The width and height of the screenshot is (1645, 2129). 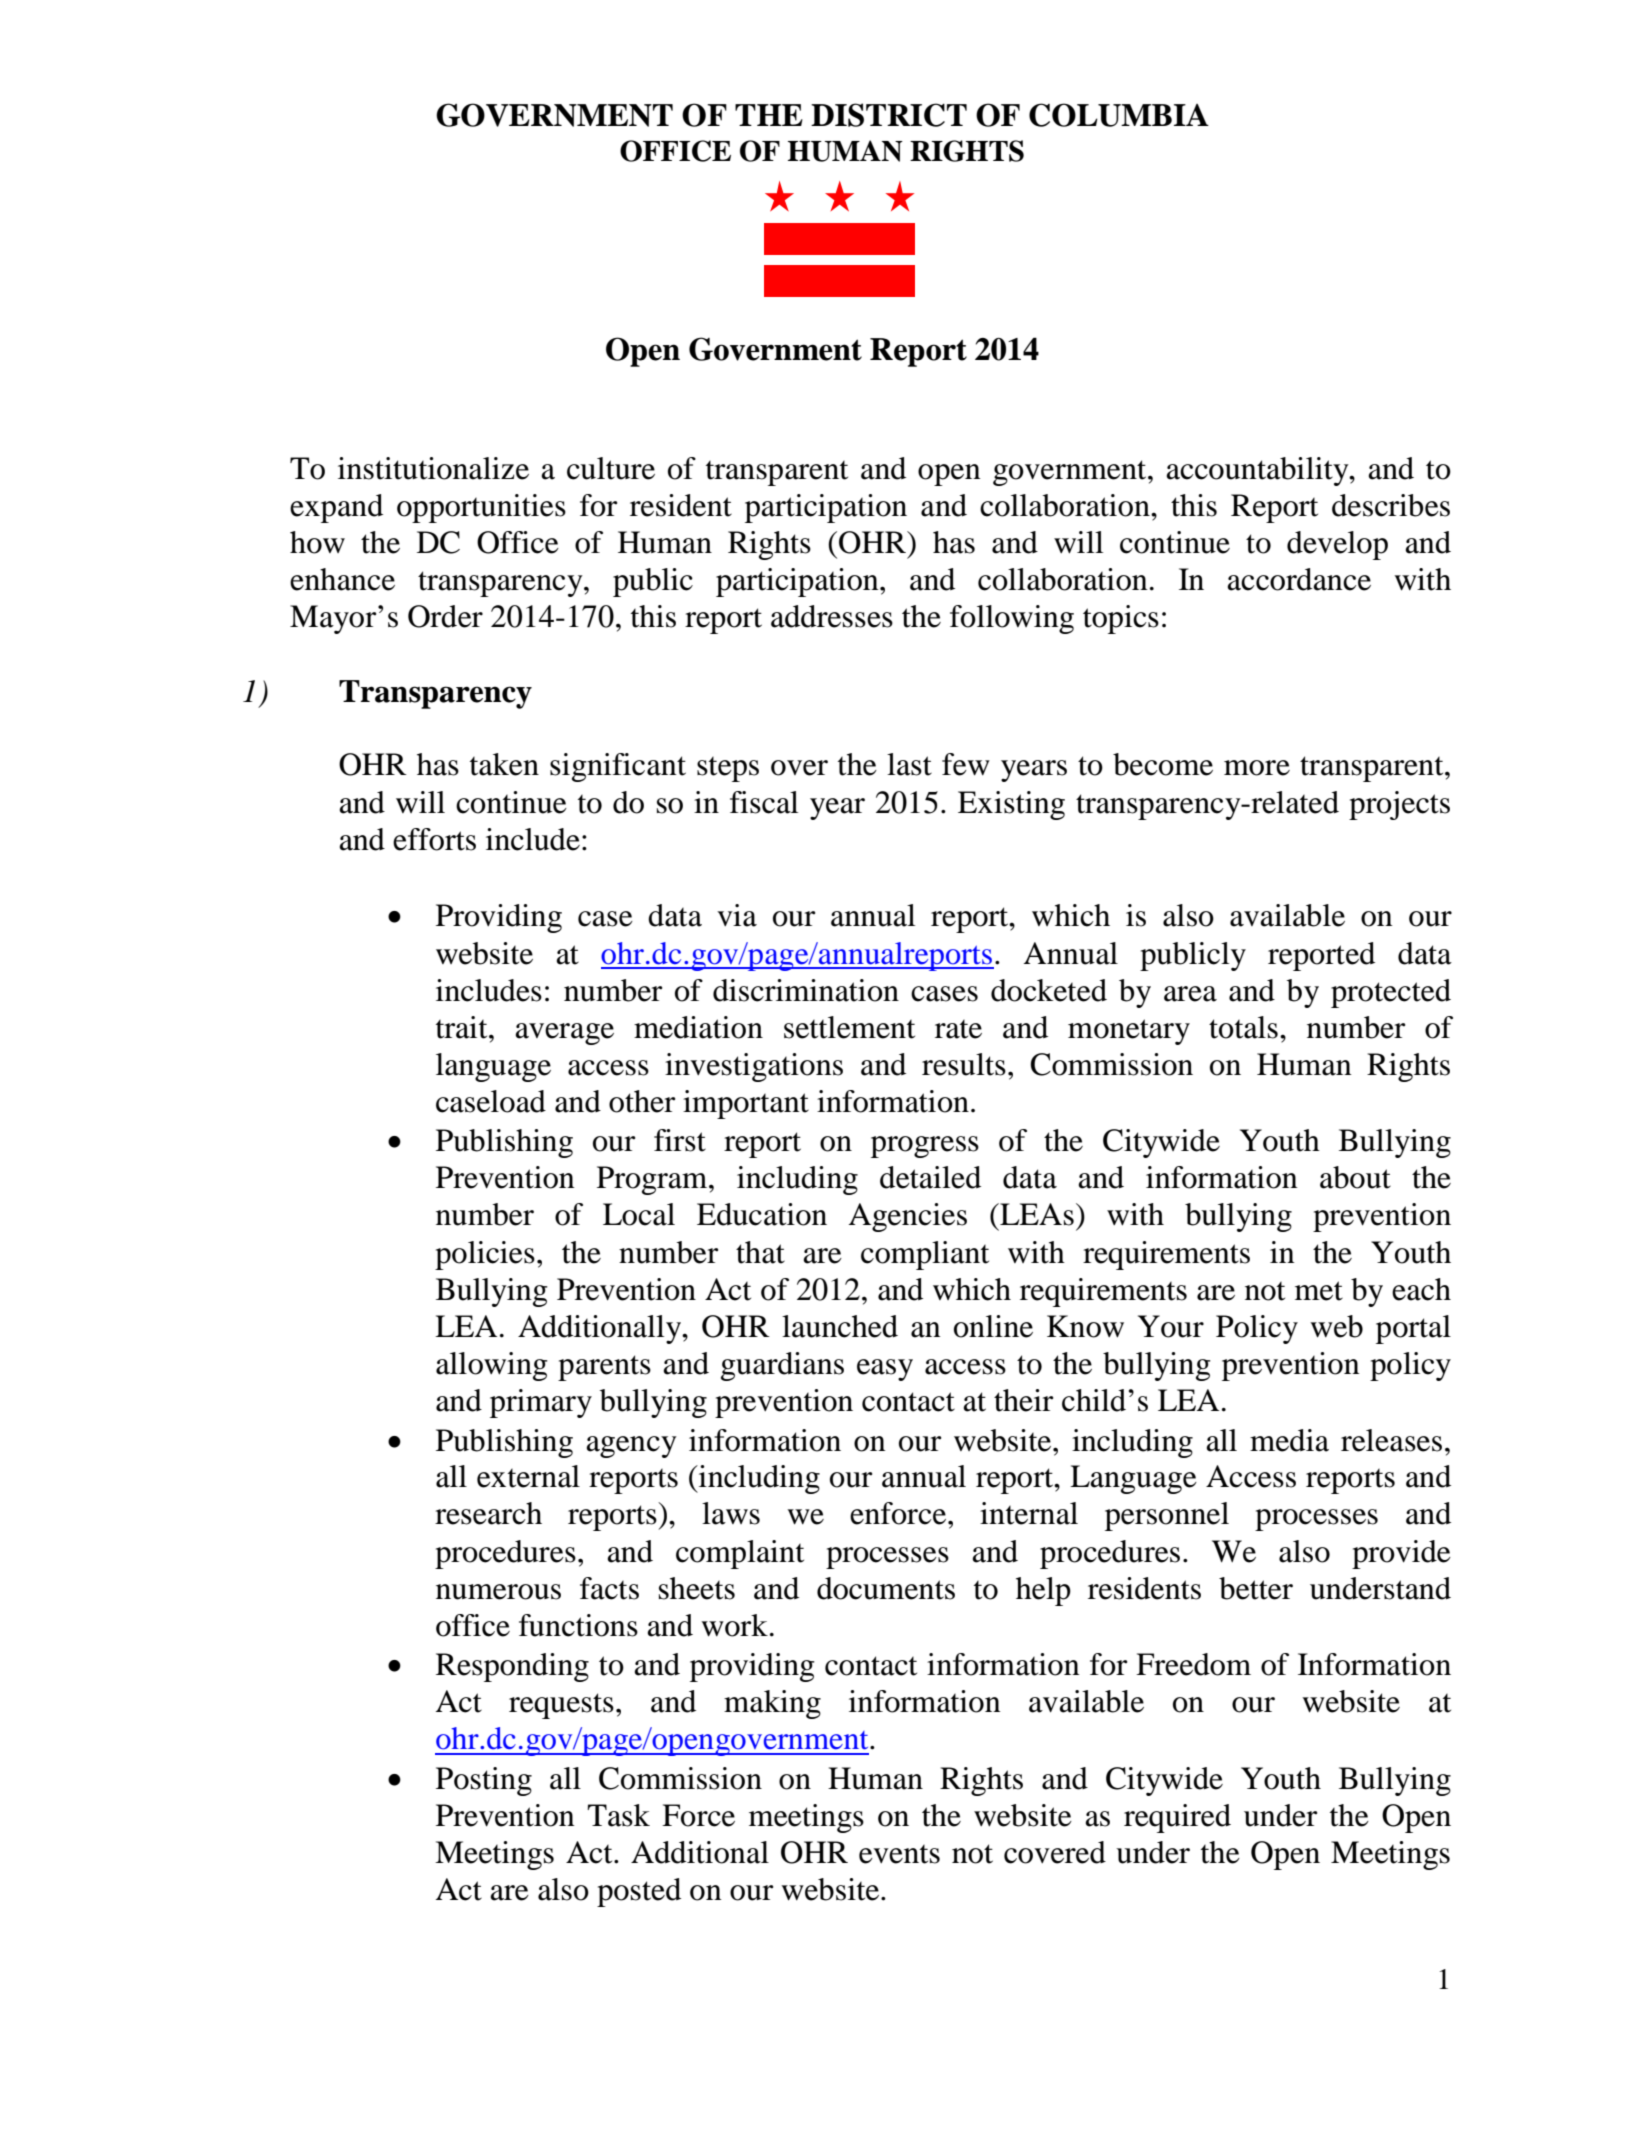 What do you see at coordinates (484, 1781) in the screenshot?
I see `Posting` at bounding box center [484, 1781].
